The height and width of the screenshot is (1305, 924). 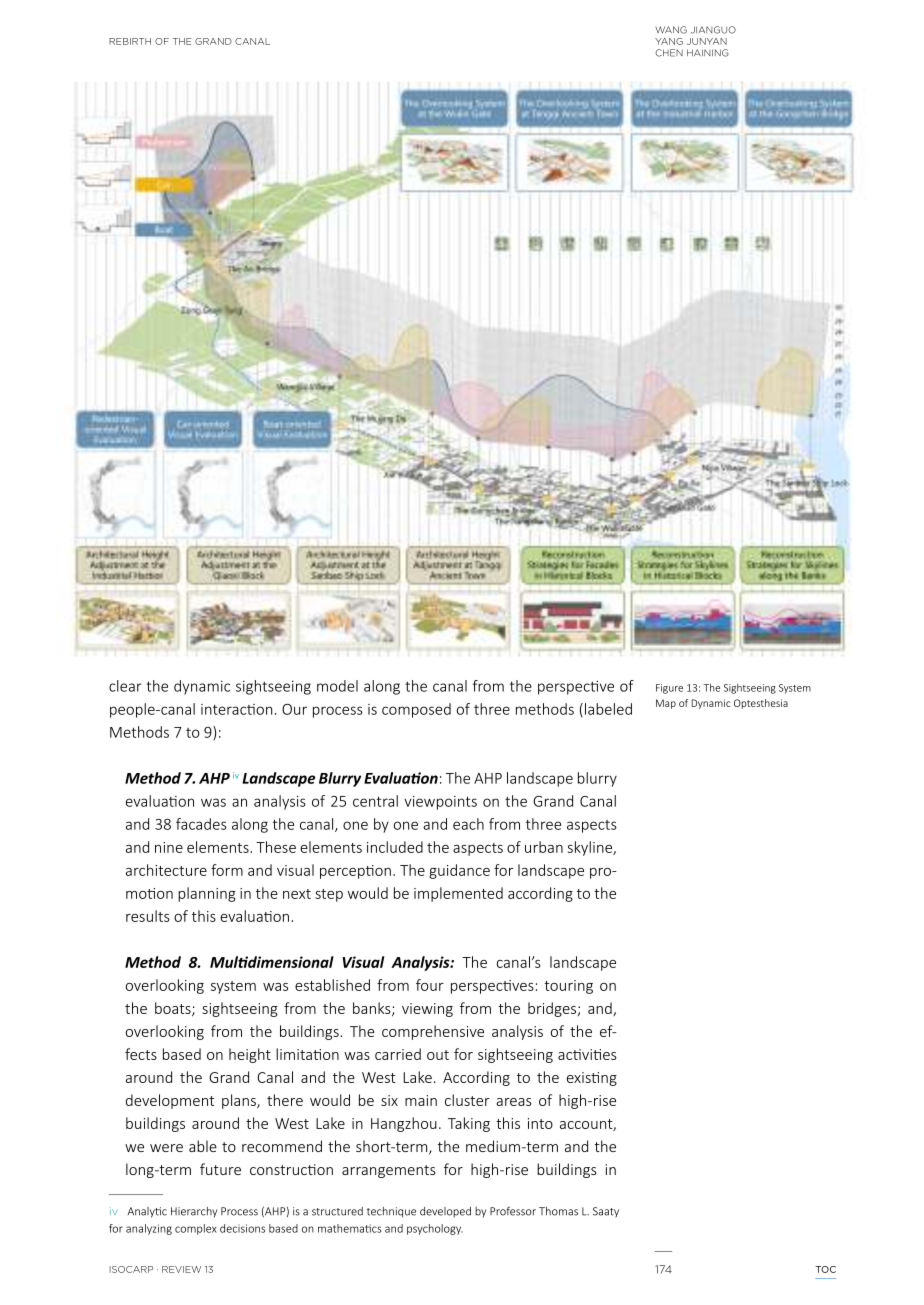 I want to click on REBIRTH, so click(x=130, y=41).
